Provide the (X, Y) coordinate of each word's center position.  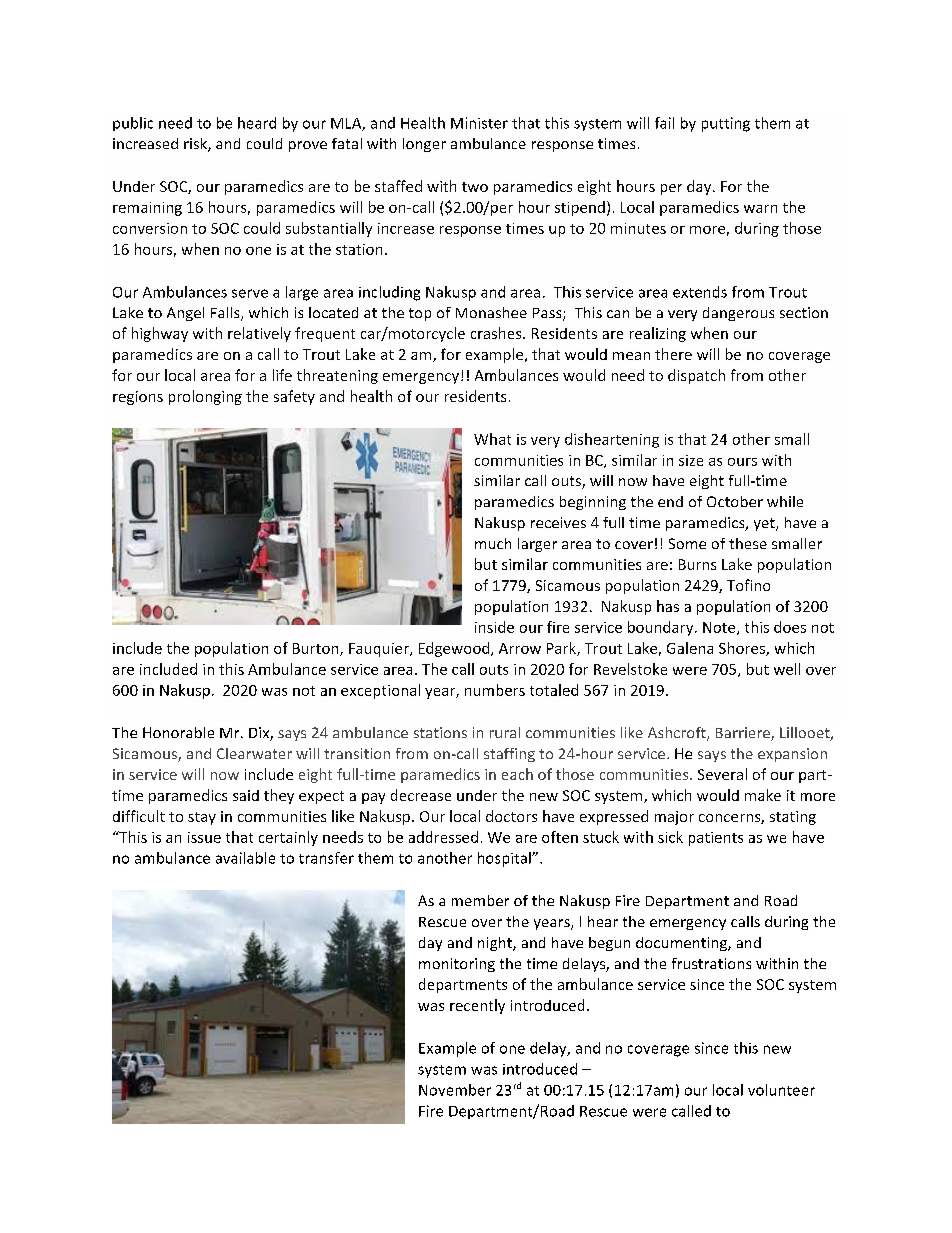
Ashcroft (678, 734)
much (493, 543)
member (480, 900)
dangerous (738, 314)
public (133, 124)
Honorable (178, 732)
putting (726, 124)
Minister (479, 123)
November (455, 1090)
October (735, 501)
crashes (497, 333)
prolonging (205, 397)
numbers (495, 690)
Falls (226, 314)
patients (716, 839)
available (245, 858)
